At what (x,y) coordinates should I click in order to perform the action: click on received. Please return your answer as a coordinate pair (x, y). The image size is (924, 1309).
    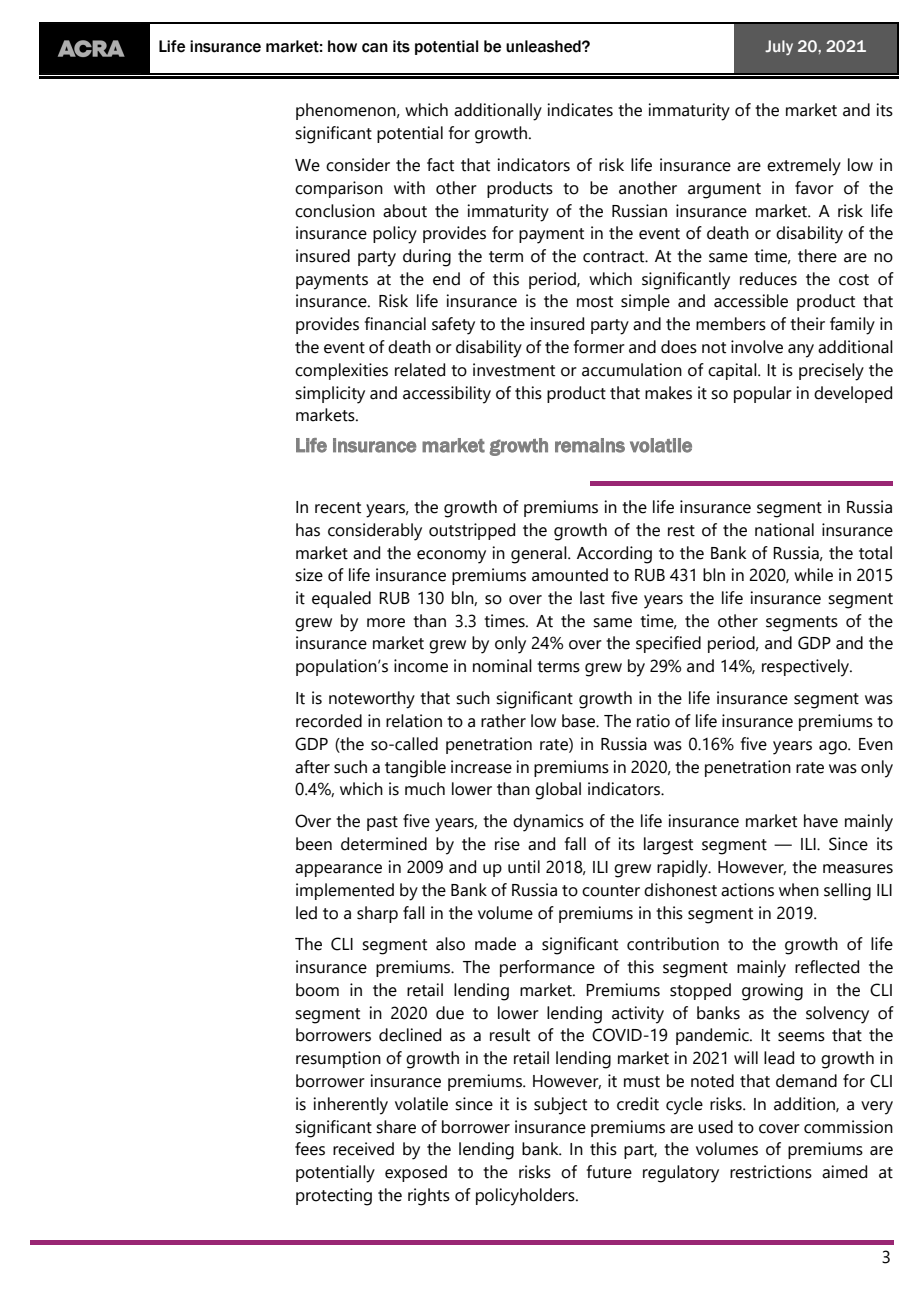
    Looking at the image, I should click on (363, 1149).
